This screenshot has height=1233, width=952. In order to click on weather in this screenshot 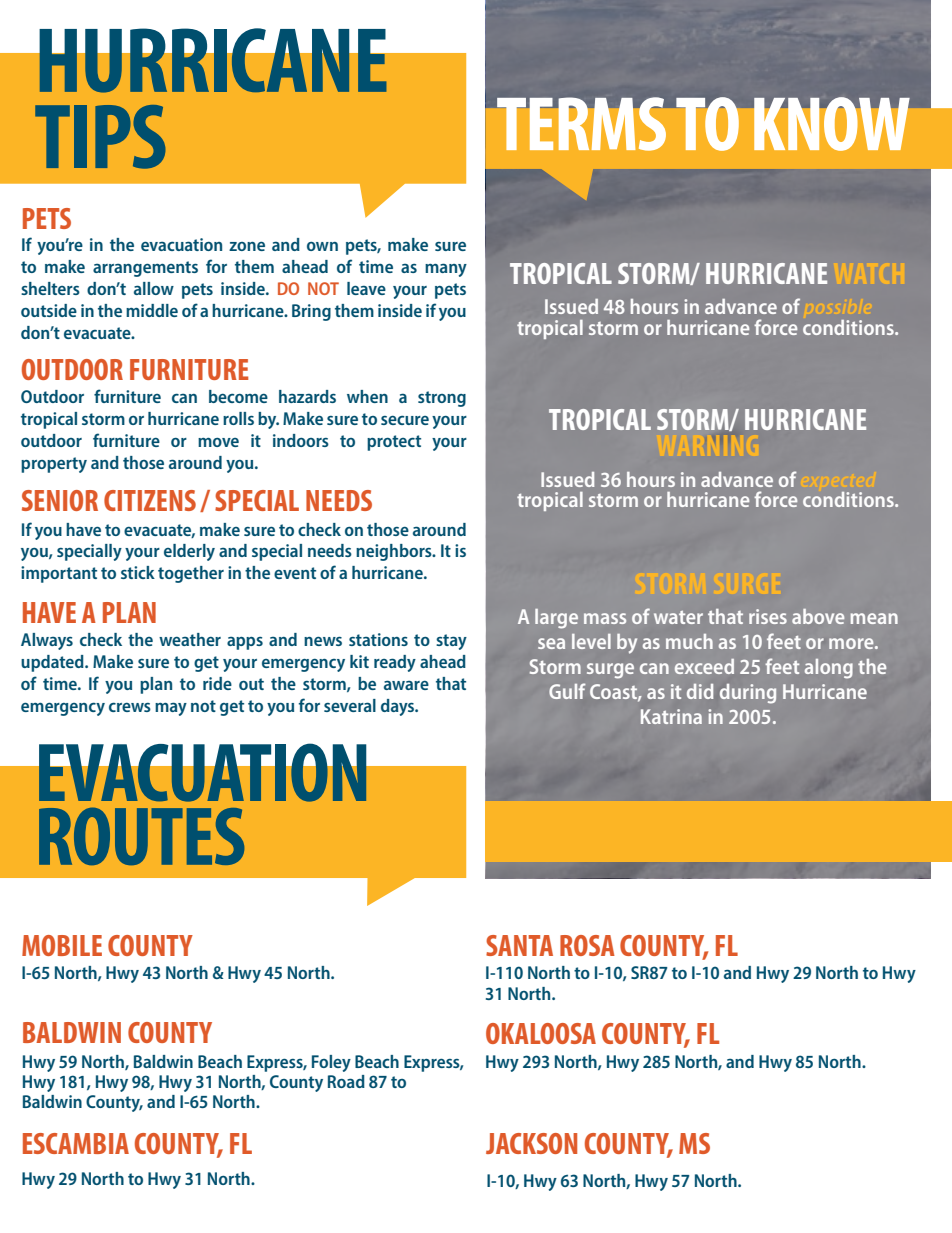, I will do `click(190, 639)`.
